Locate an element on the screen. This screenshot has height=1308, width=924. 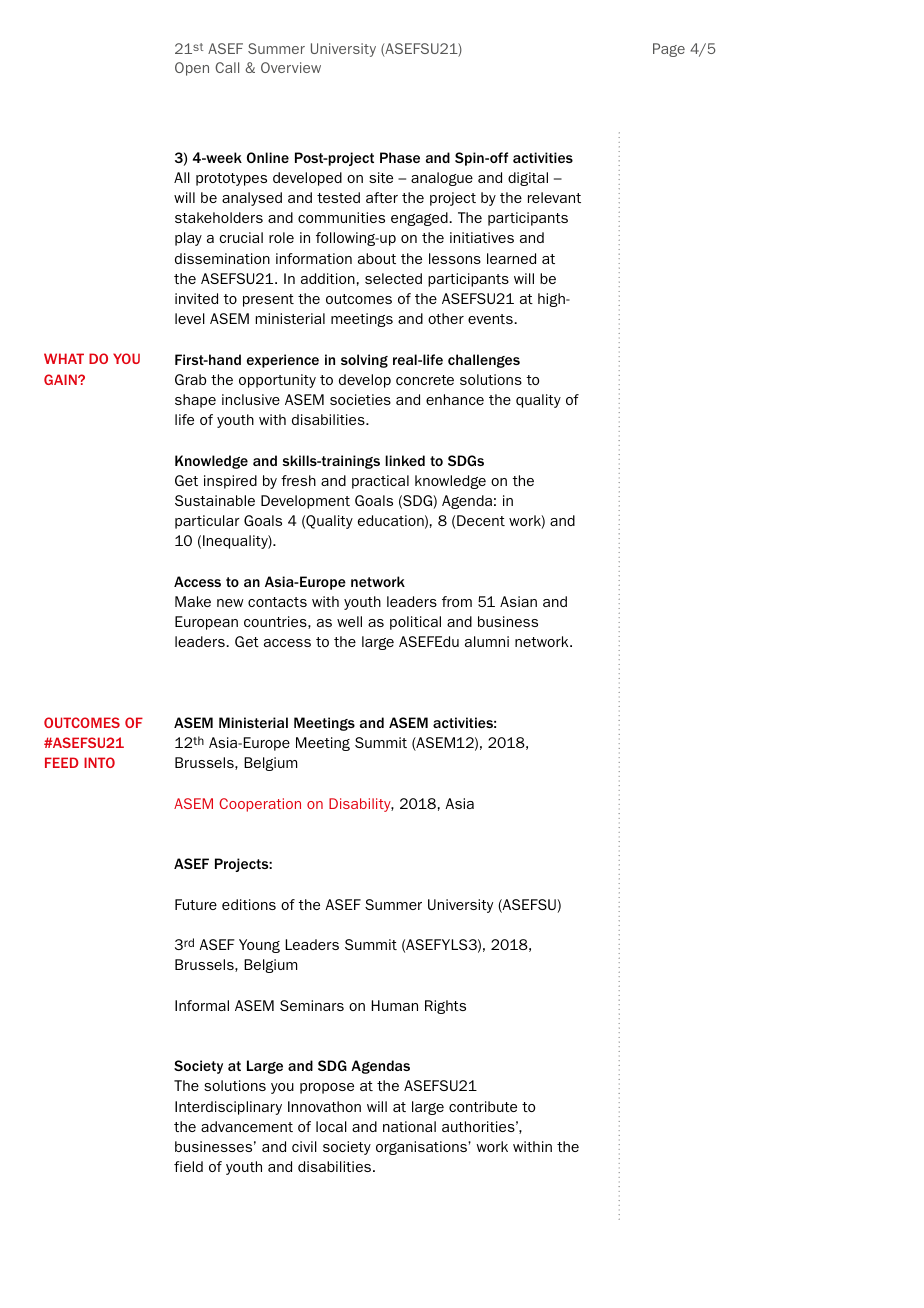
societies is located at coordinates (360, 399).
